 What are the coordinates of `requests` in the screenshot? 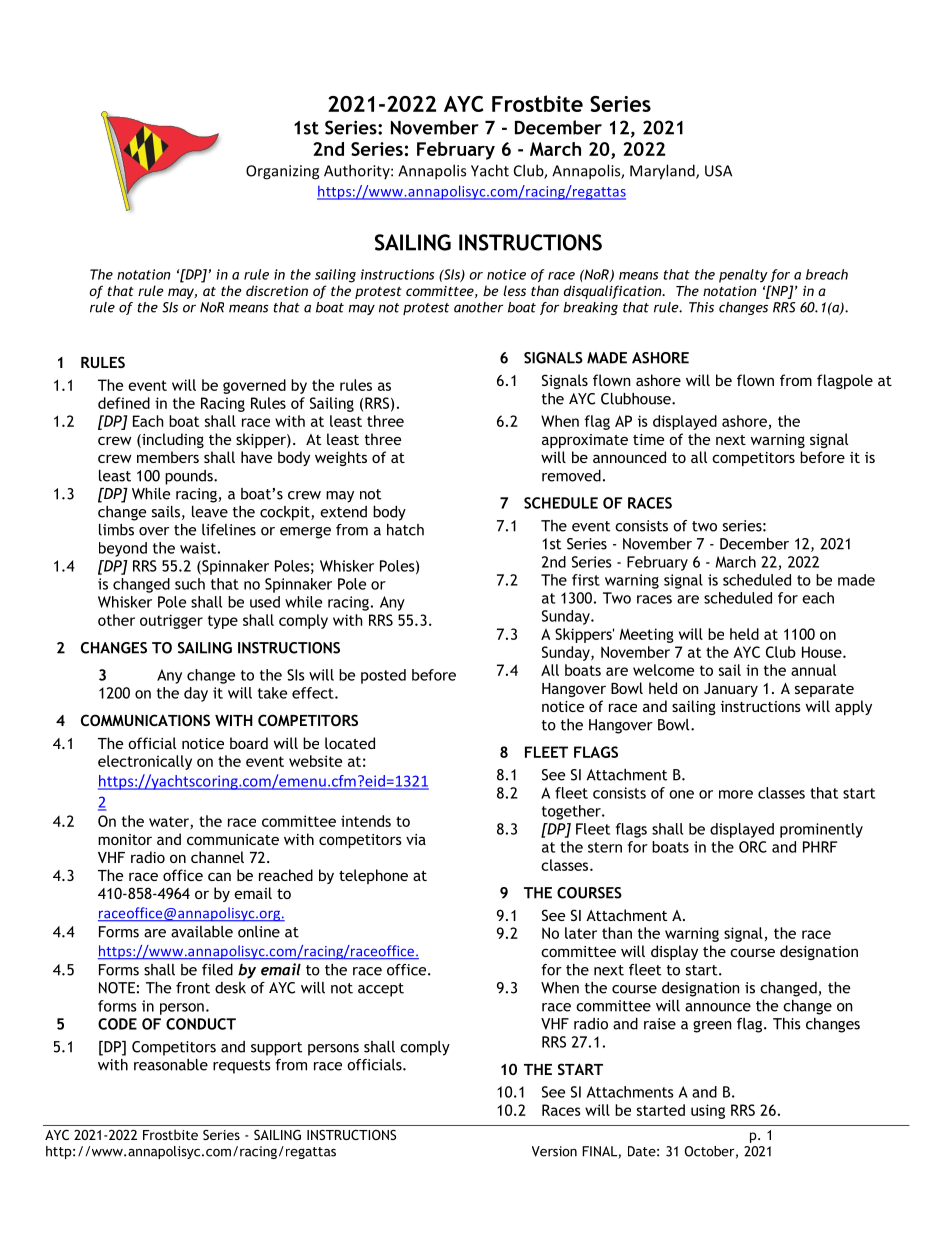 It's located at (242, 1067).
